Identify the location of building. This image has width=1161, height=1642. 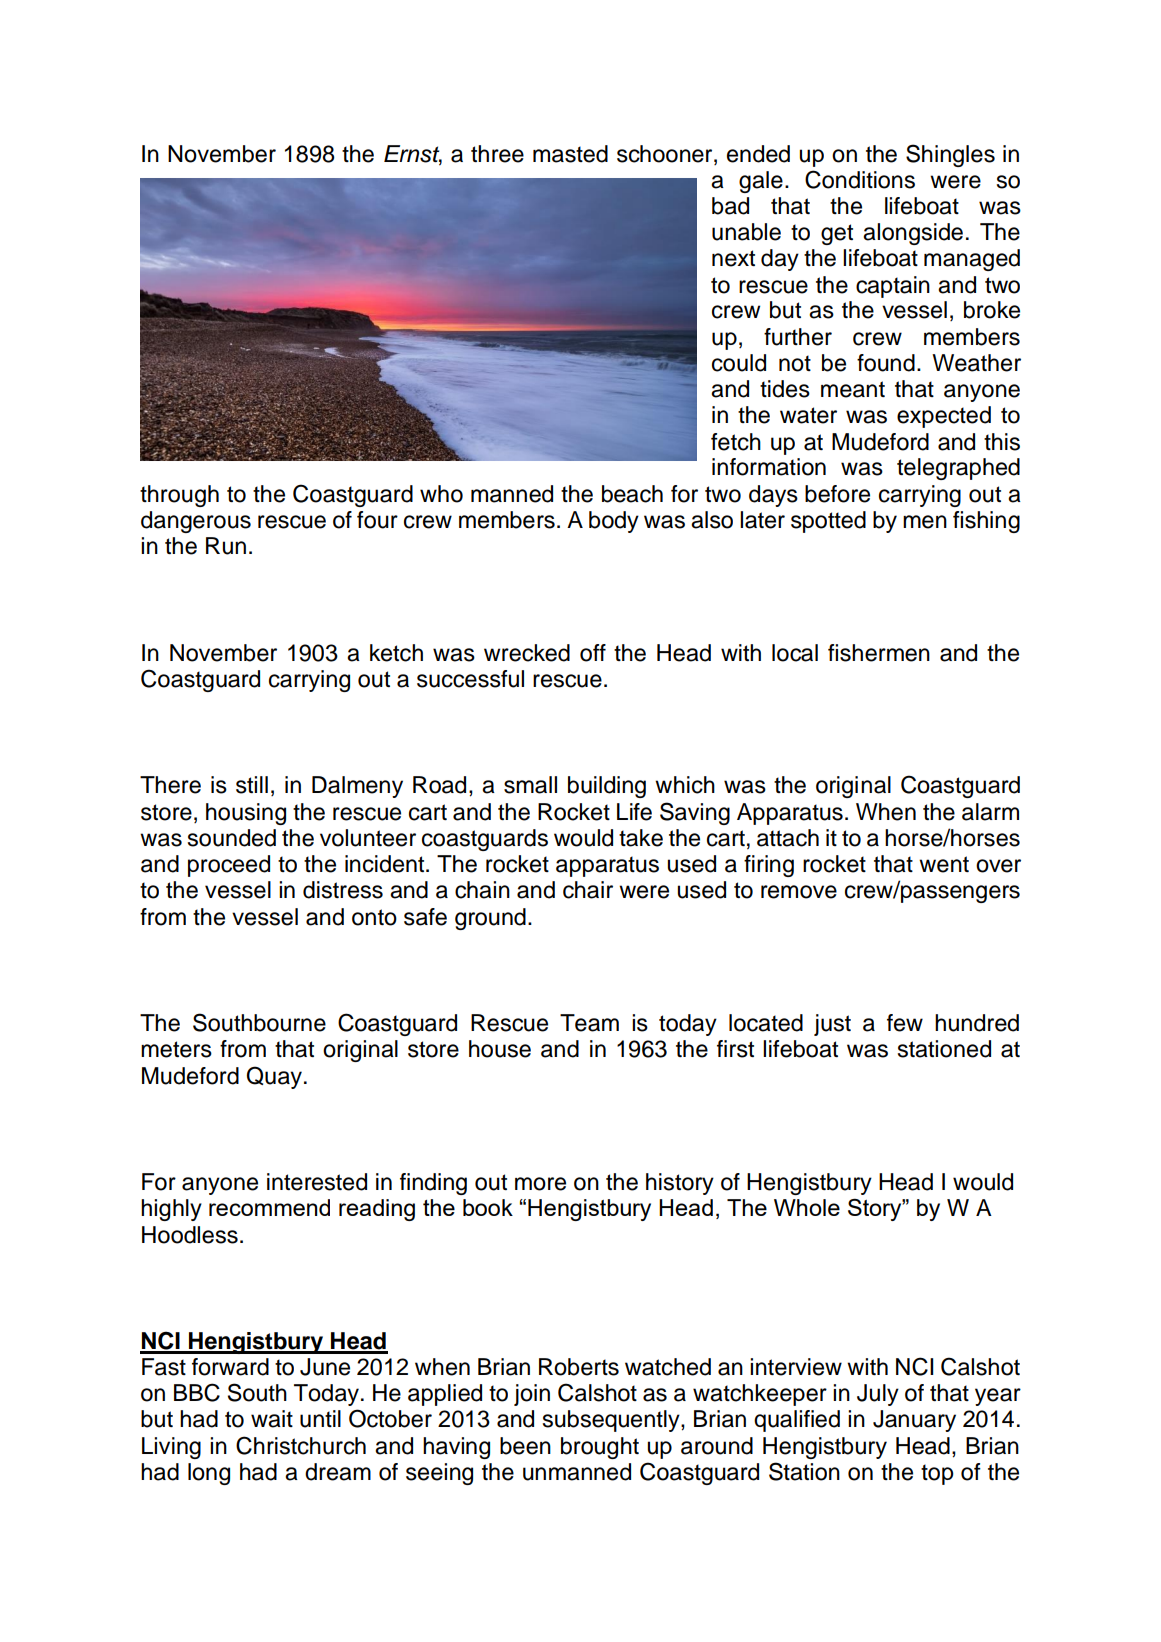
(607, 787).
